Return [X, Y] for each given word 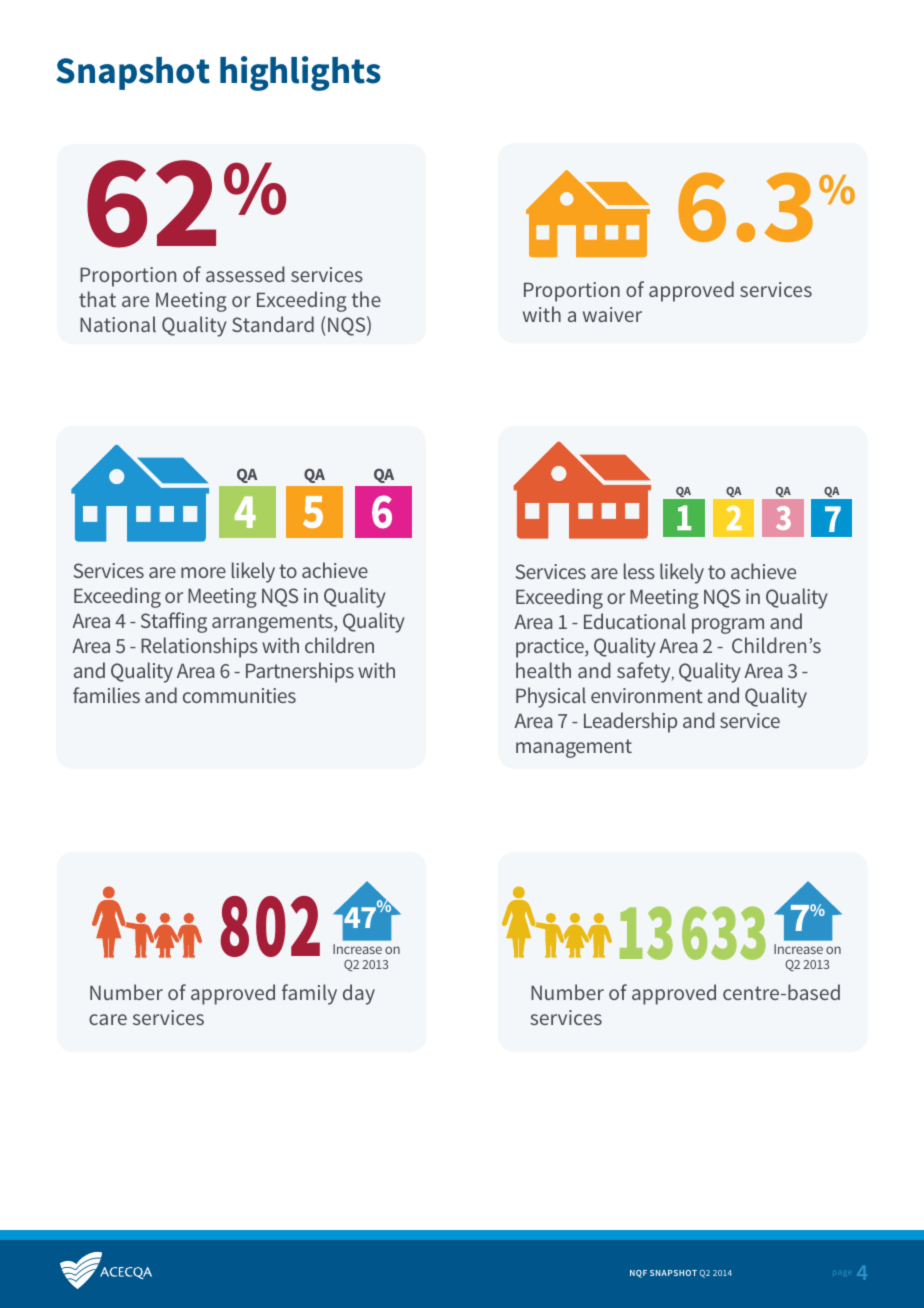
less [639, 571]
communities [239, 695]
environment [647, 695]
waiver [612, 314]
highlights [300, 73]
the [366, 299]
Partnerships [300, 672]
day [359, 994]
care [108, 1019]
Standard [273, 324]
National [118, 324]
